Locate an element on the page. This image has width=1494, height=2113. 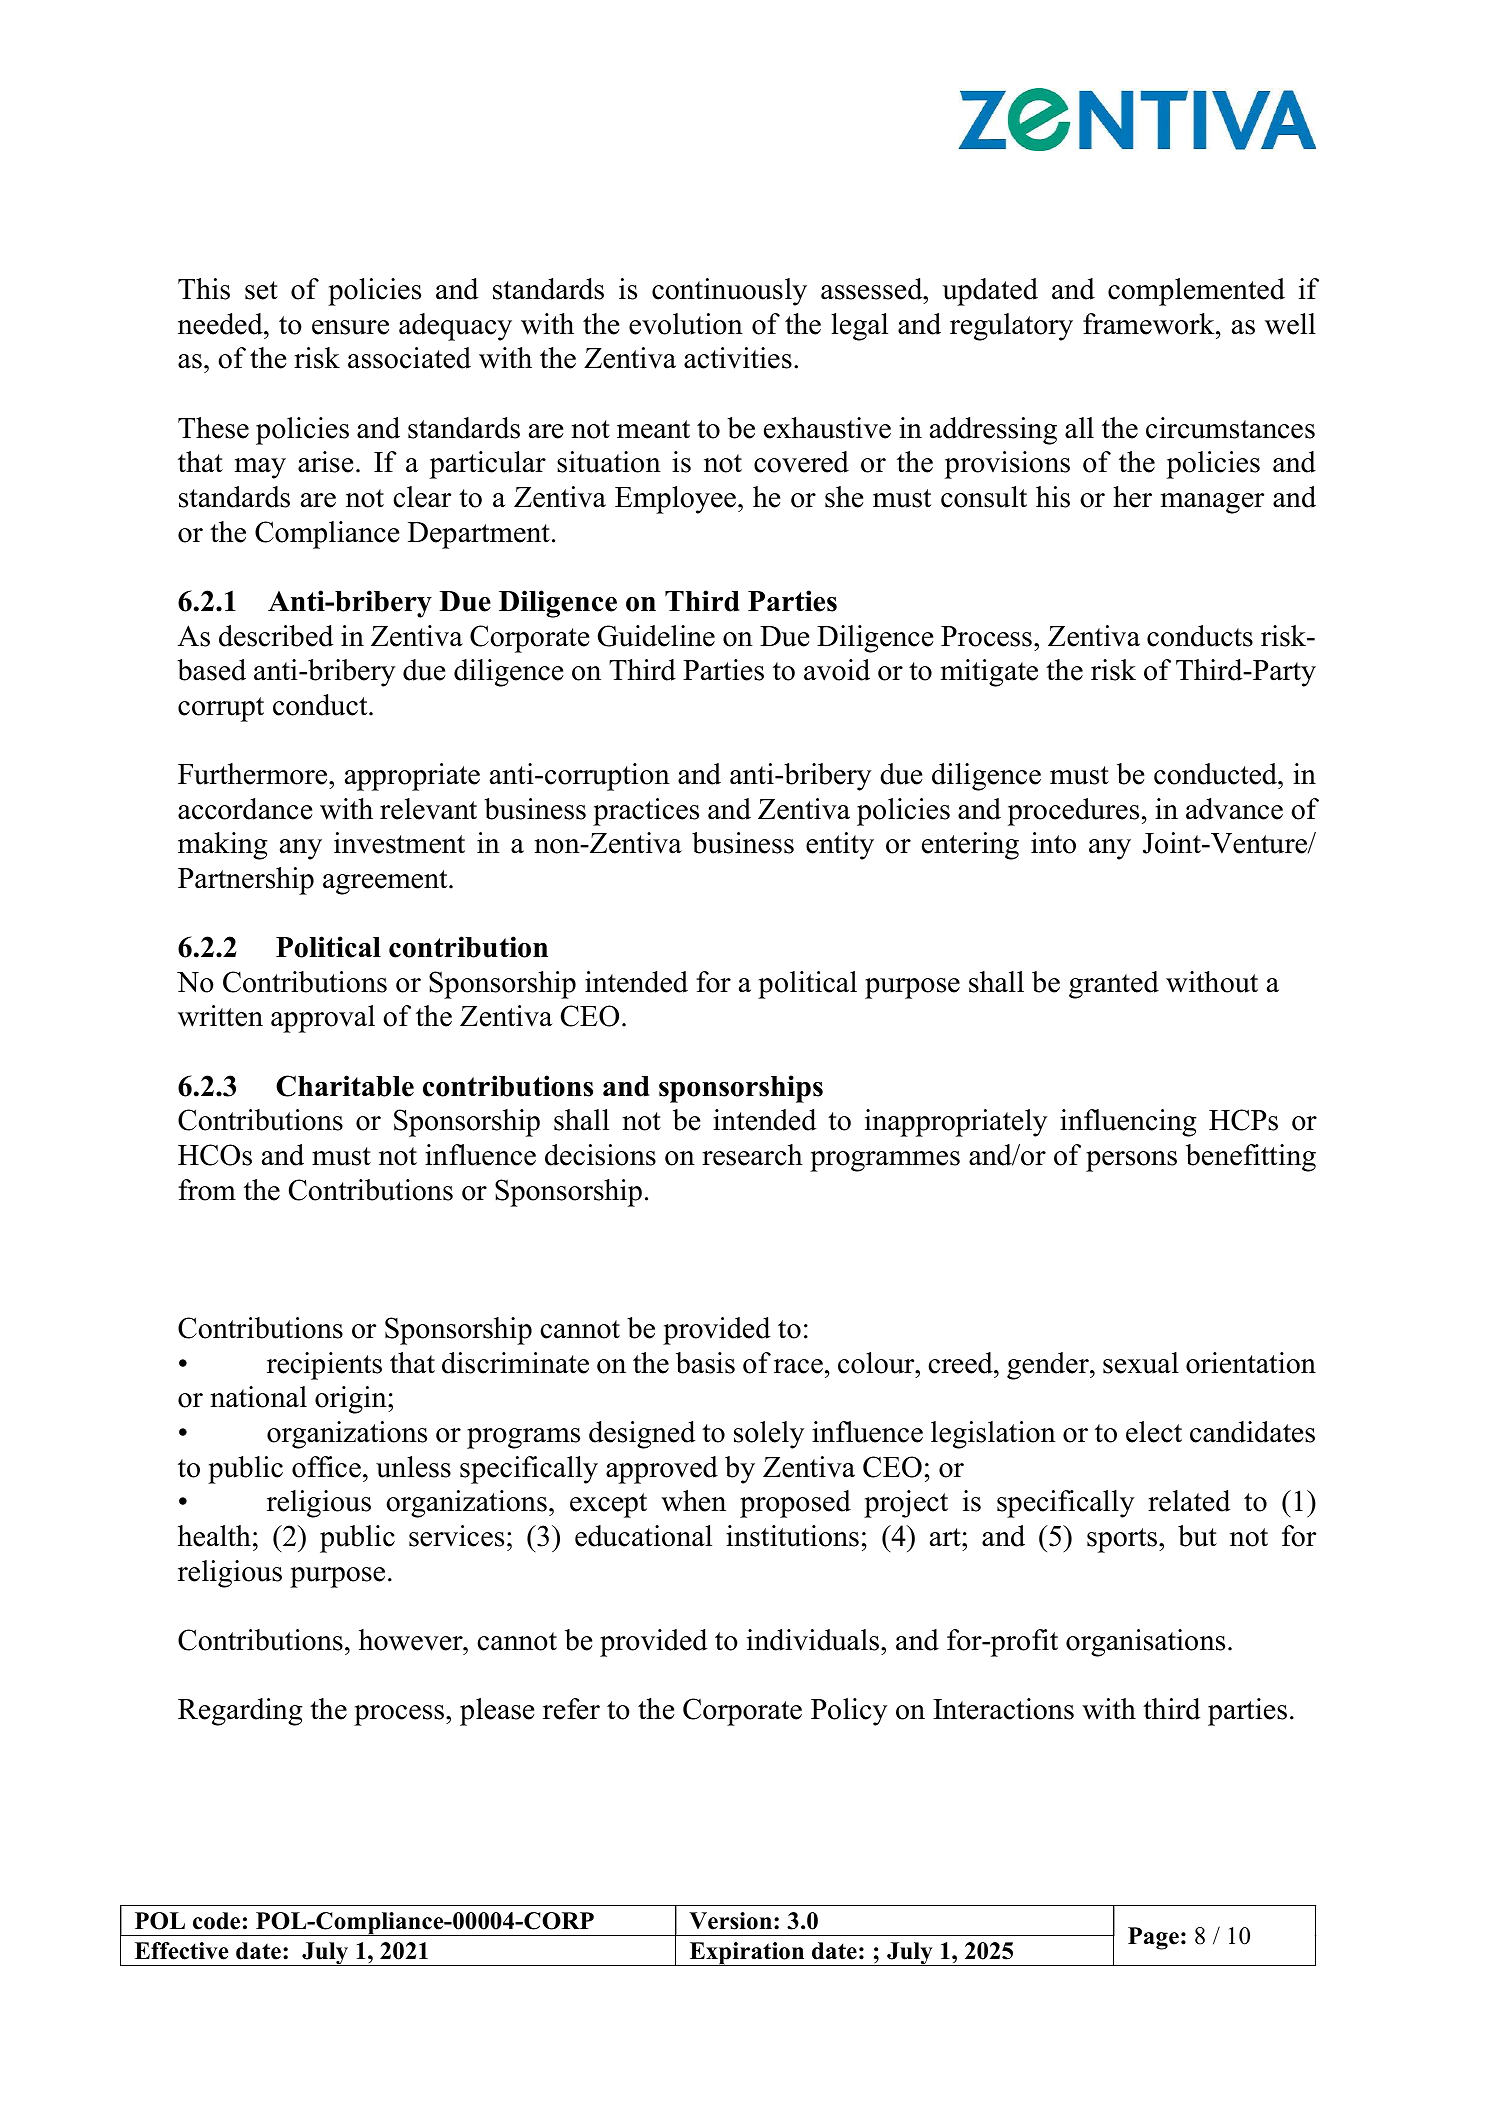
influencing is located at coordinates (1128, 1123).
